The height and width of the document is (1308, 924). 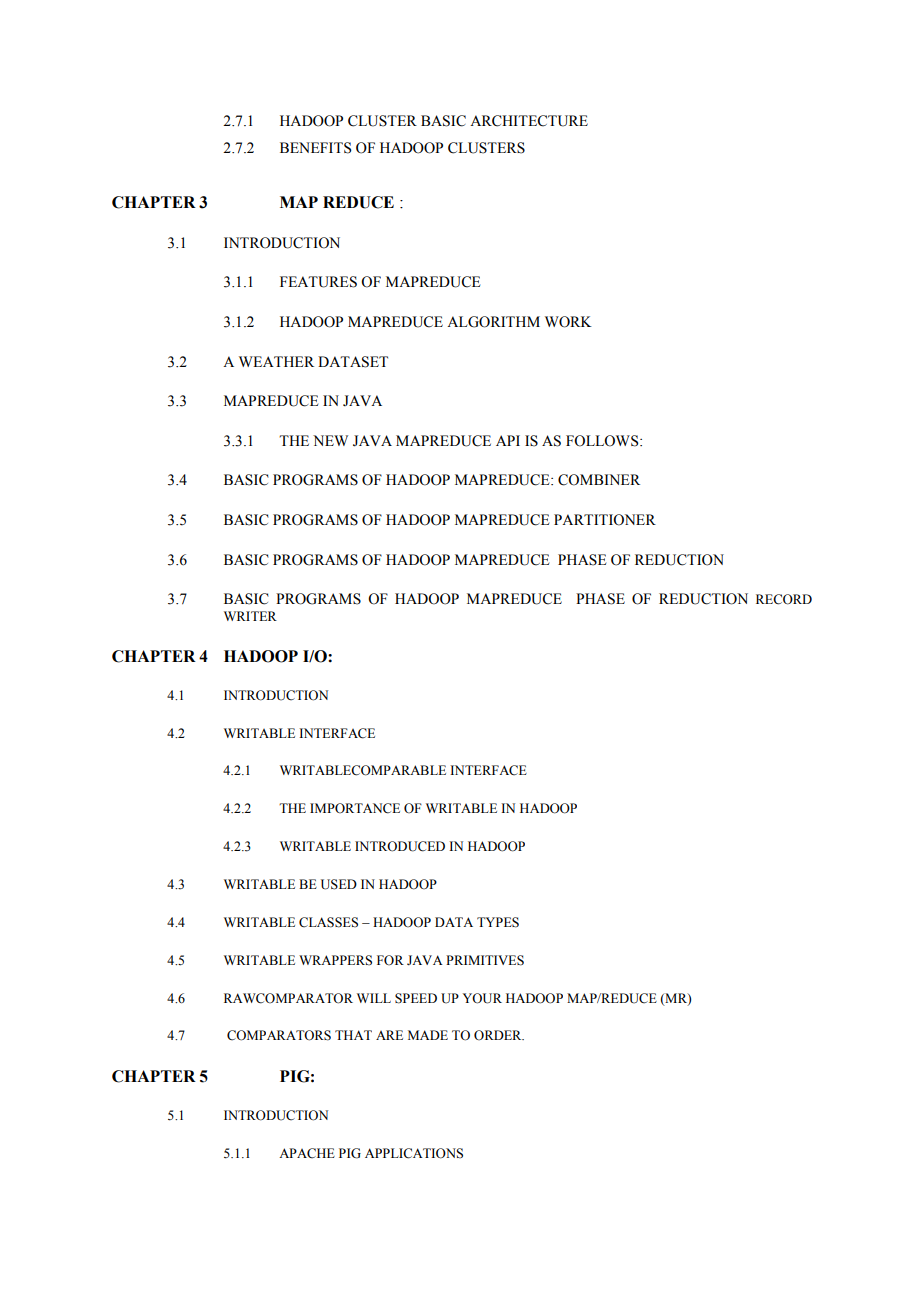 I want to click on ORDER, so click(x=499, y=1035).
